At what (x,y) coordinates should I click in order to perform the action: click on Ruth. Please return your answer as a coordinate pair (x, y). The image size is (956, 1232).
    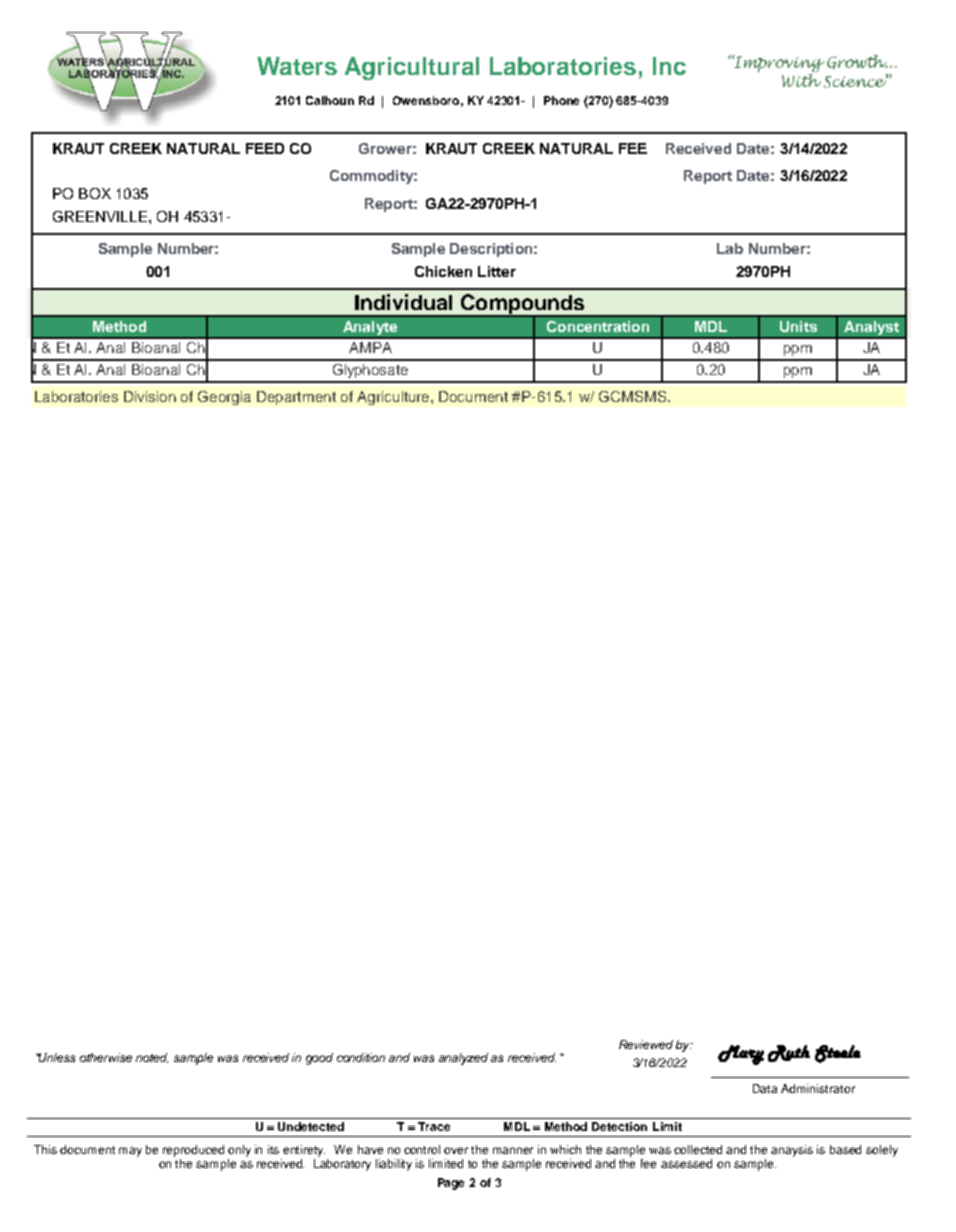
    Looking at the image, I should click on (789, 1053).
